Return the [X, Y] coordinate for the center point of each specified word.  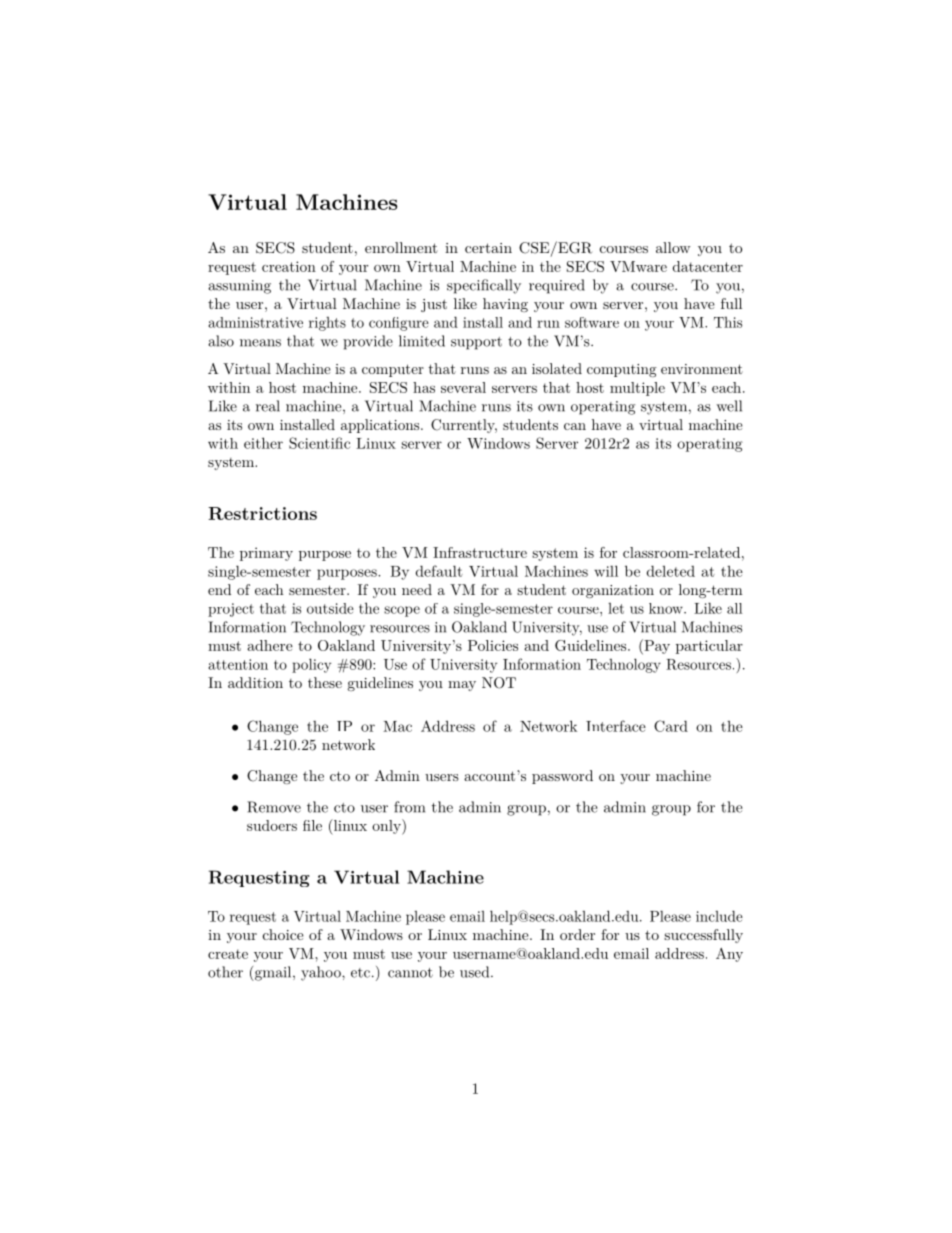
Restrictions [262, 513]
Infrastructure [480, 552]
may [462, 686]
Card [671, 726]
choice [283, 934]
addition [255, 682]
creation [289, 266]
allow [673, 247]
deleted [671, 571]
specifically [484, 286]
